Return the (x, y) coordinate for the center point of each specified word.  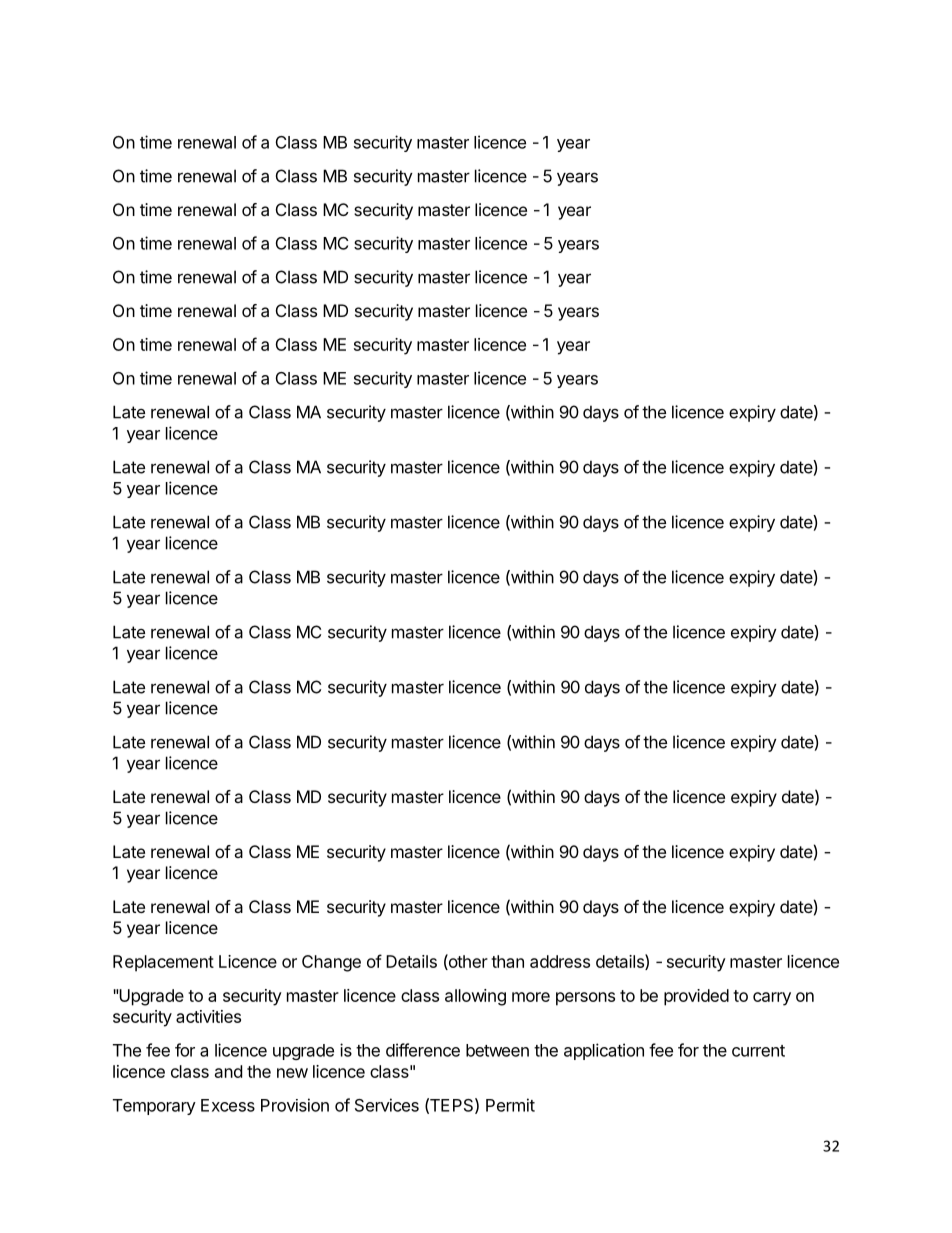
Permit (510, 1105)
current (758, 1051)
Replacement (163, 963)
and (228, 1071)
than (507, 961)
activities (208, 1016)
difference (423, 1050)
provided (696, 997)
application (604, 1051)
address (560, 961)
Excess (228, 1105)
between (497, 1050)
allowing (475, 997)
